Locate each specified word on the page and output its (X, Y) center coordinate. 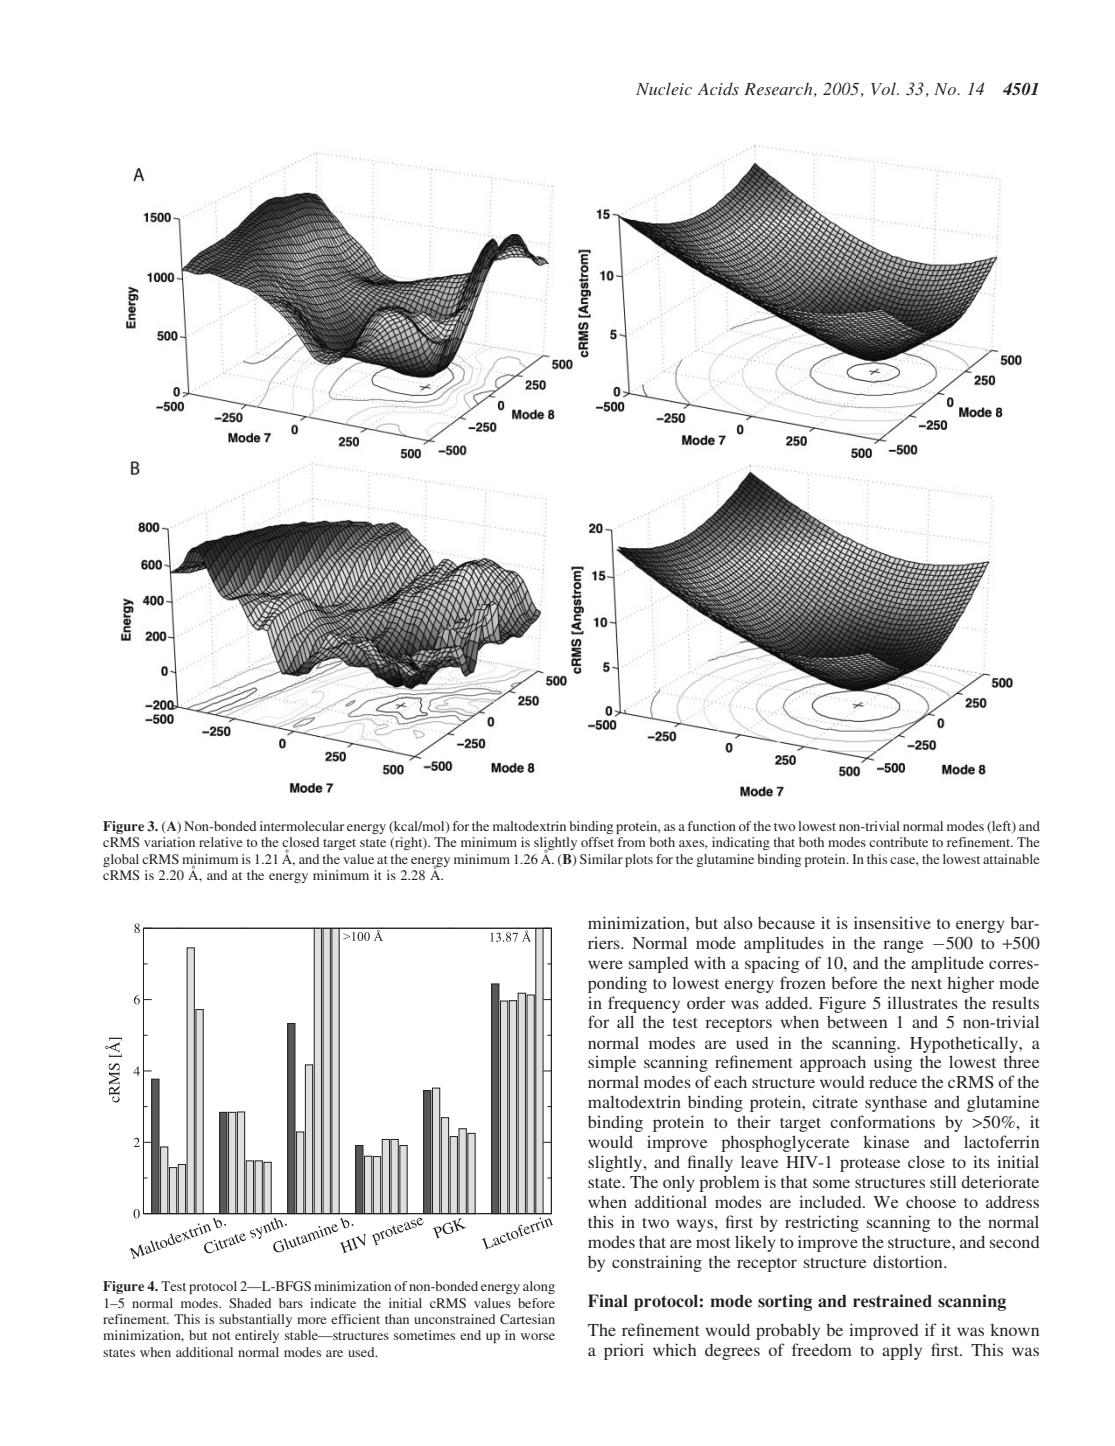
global (121, 860)
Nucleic (664, 88)
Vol (884, 88)
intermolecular (302, 826)
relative (220, 842)
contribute (898, 842)
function (712, 826)
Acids (718, 88)
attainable (1011, 859)
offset (597, 842)
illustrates (922, 1002)
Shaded (250, 1303)
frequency (644, 1004)
